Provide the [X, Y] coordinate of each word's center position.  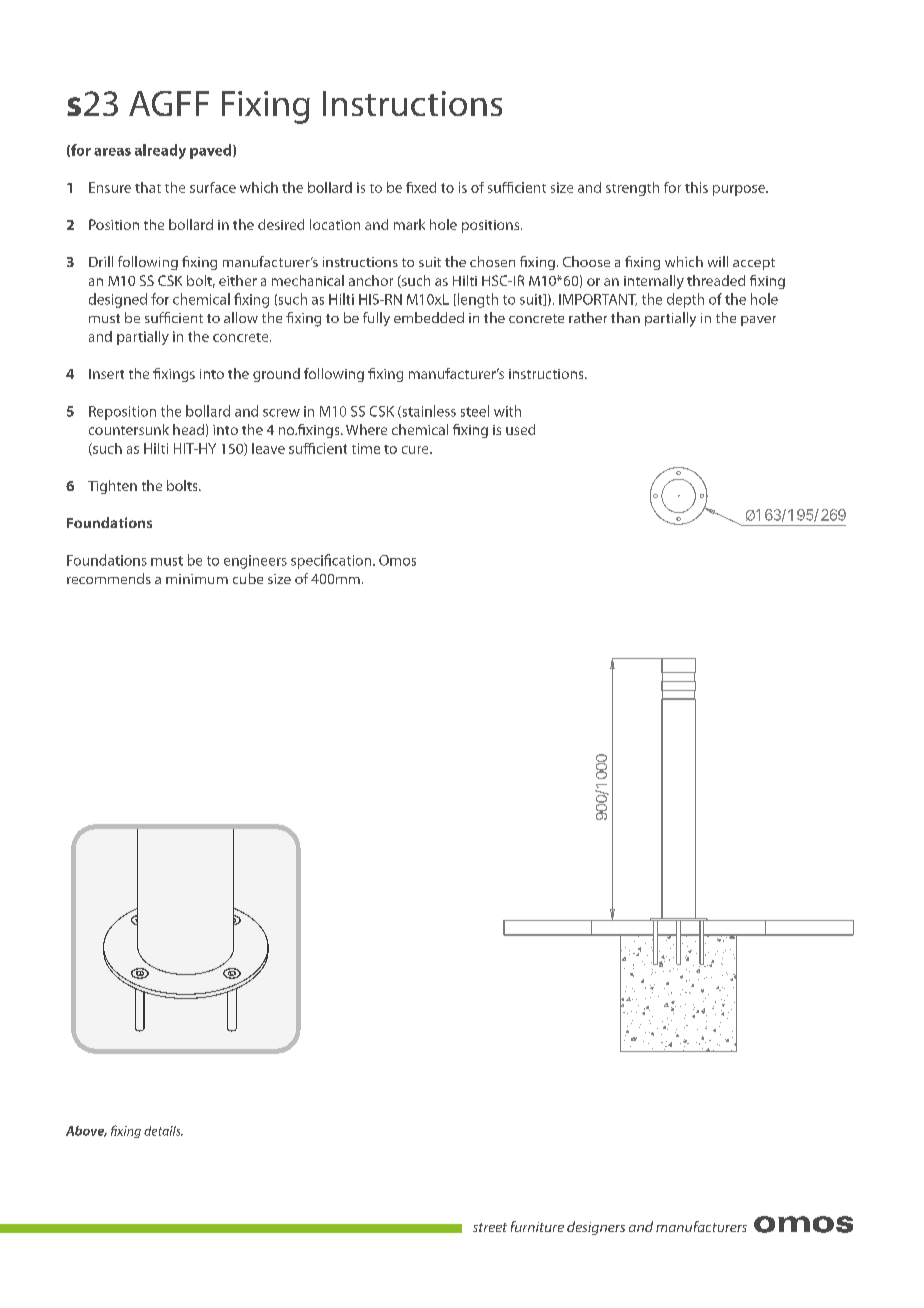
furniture [537, 1226]
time [366, 448]
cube [248, 578]
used [520, 429]
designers [596, 1228]
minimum [197, 579]
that [148, 187]
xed [425, 187]
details [163, 1131]
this [696, 187]
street [490, 1227]
